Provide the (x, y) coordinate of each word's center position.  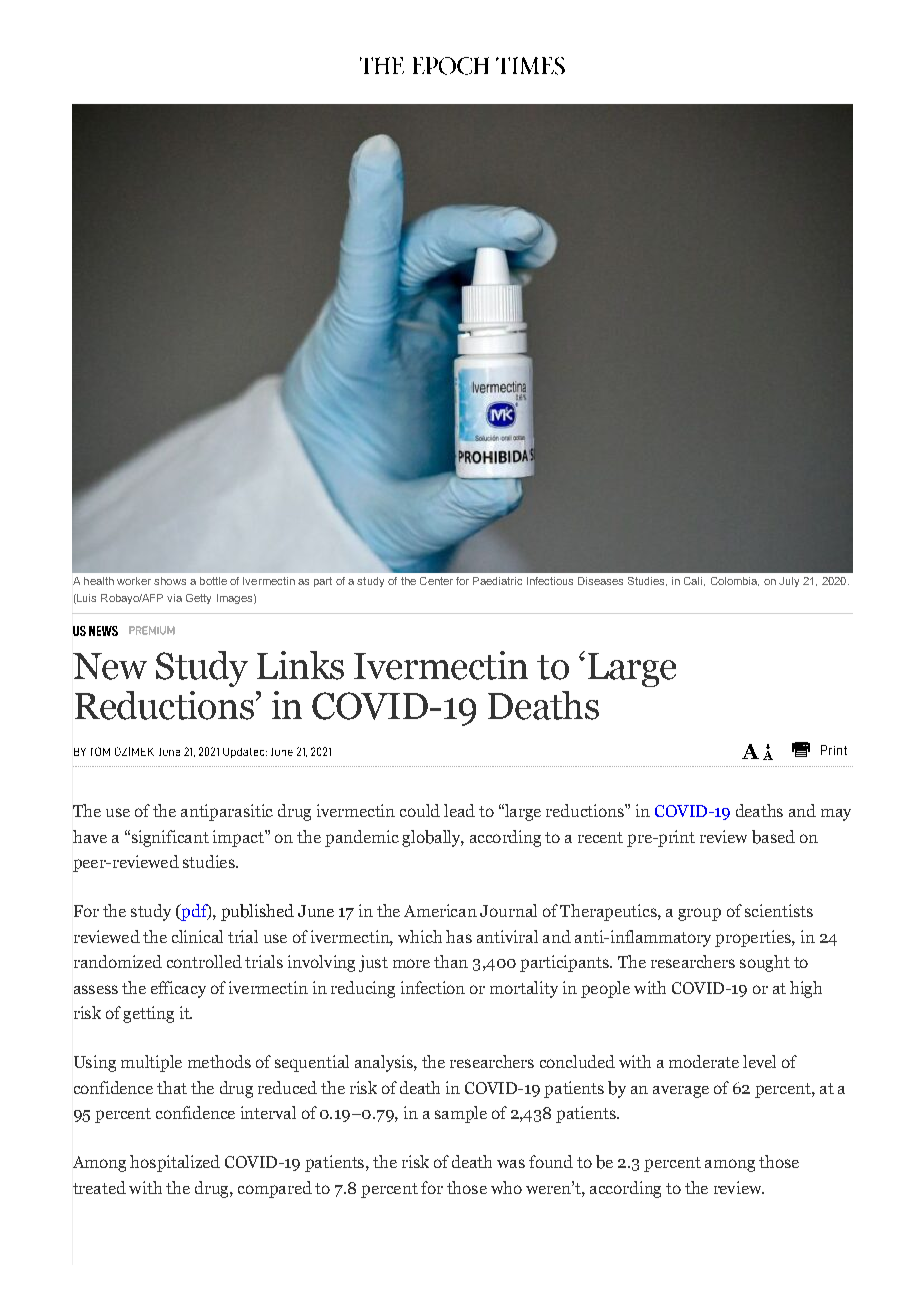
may (836, 815)
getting (148, 1014)
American (440, 910)
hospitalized (175, 1163)
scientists (779, 910)
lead (459, 810)
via (174, 598)
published (257, 912)
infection (433, 987)
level (759, 1061)
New (110, 666)
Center (436, 581)
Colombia (735, 581)
